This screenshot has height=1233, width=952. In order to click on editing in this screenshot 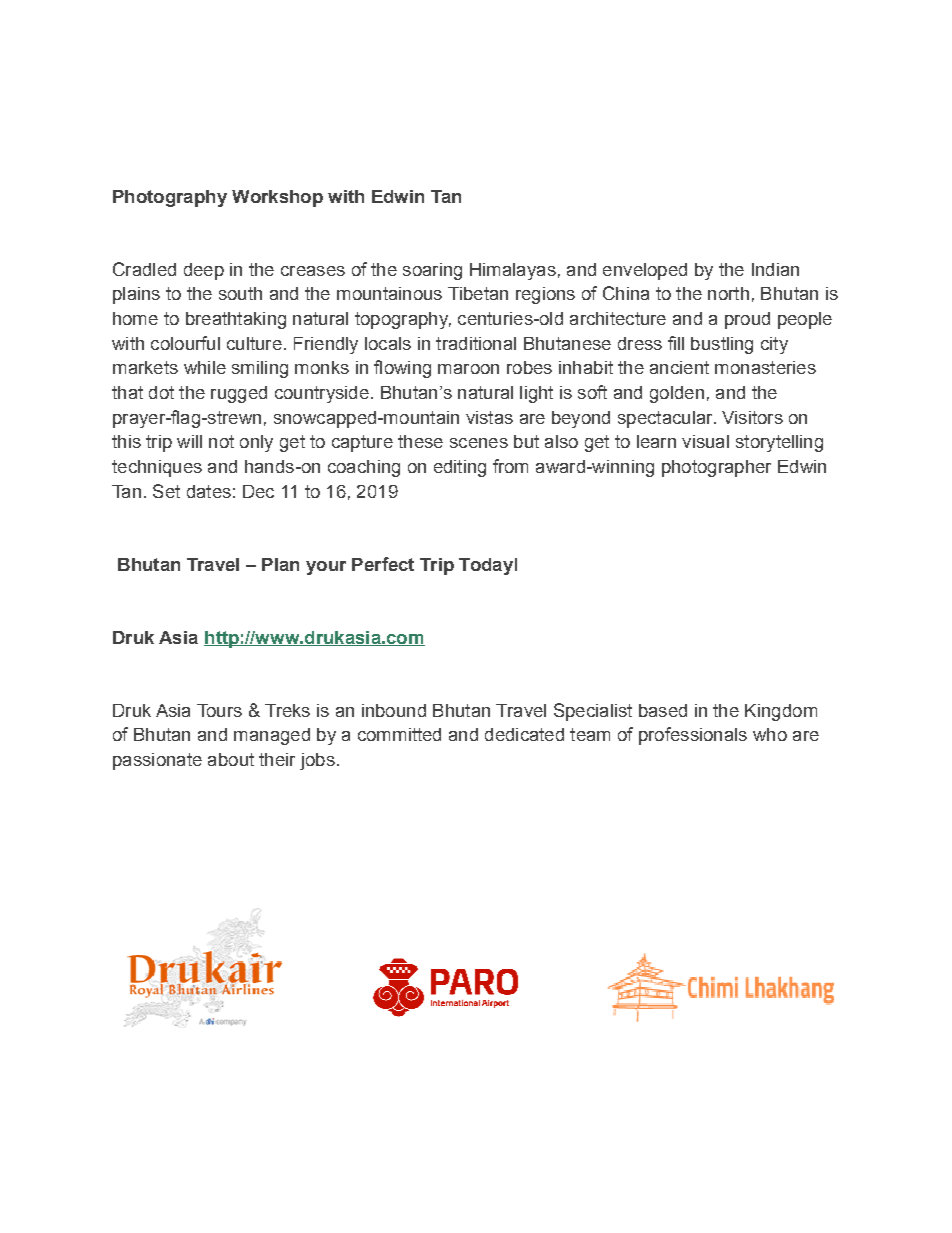, I will do `click(460, 468)`.
